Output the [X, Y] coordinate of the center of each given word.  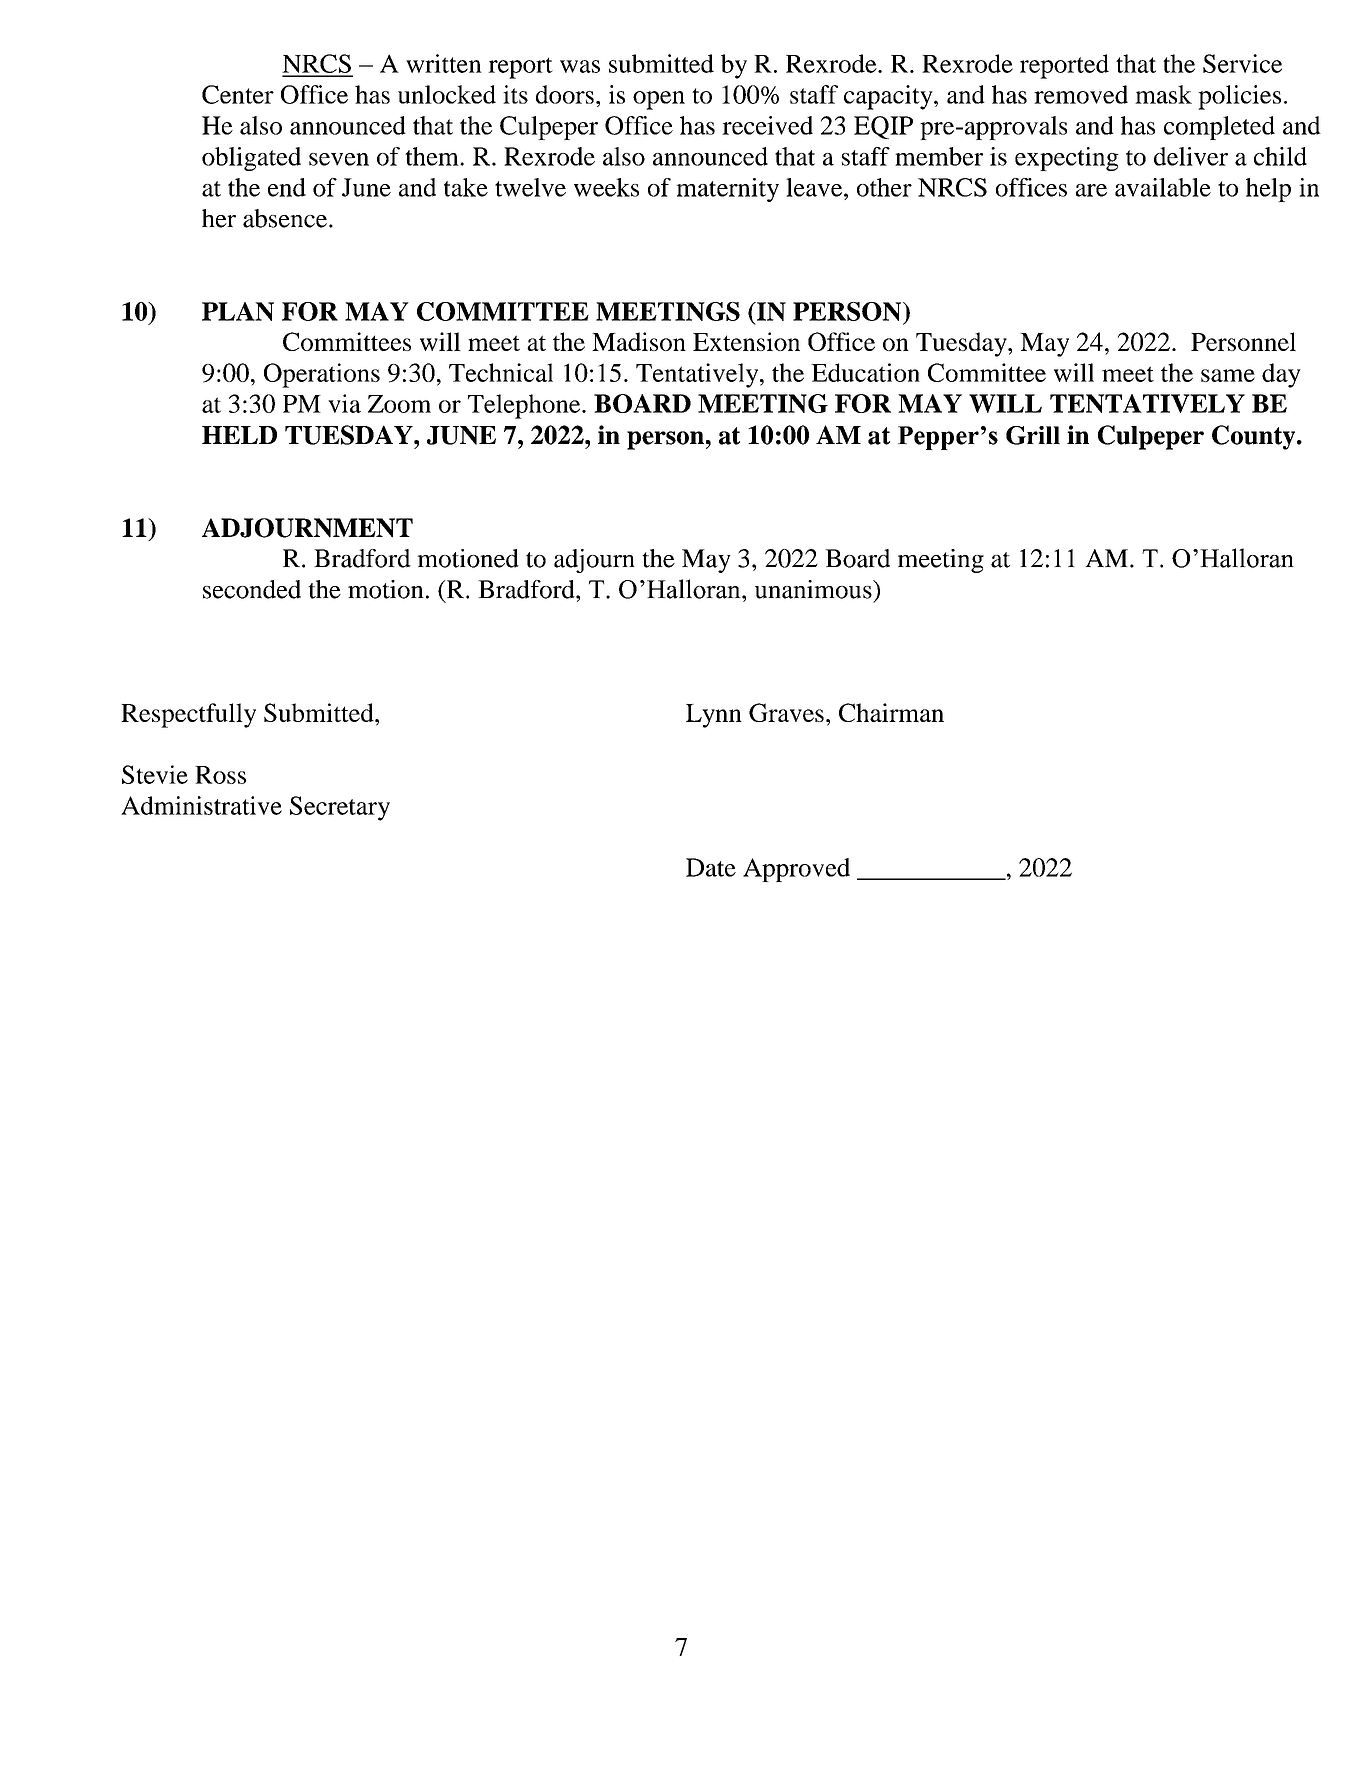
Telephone [525, 406]
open [659, 100]
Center [238, 94]
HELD [239, 435]
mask [1163, 94]
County [1255, 437]
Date [711, 867]
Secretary [340, 808]
